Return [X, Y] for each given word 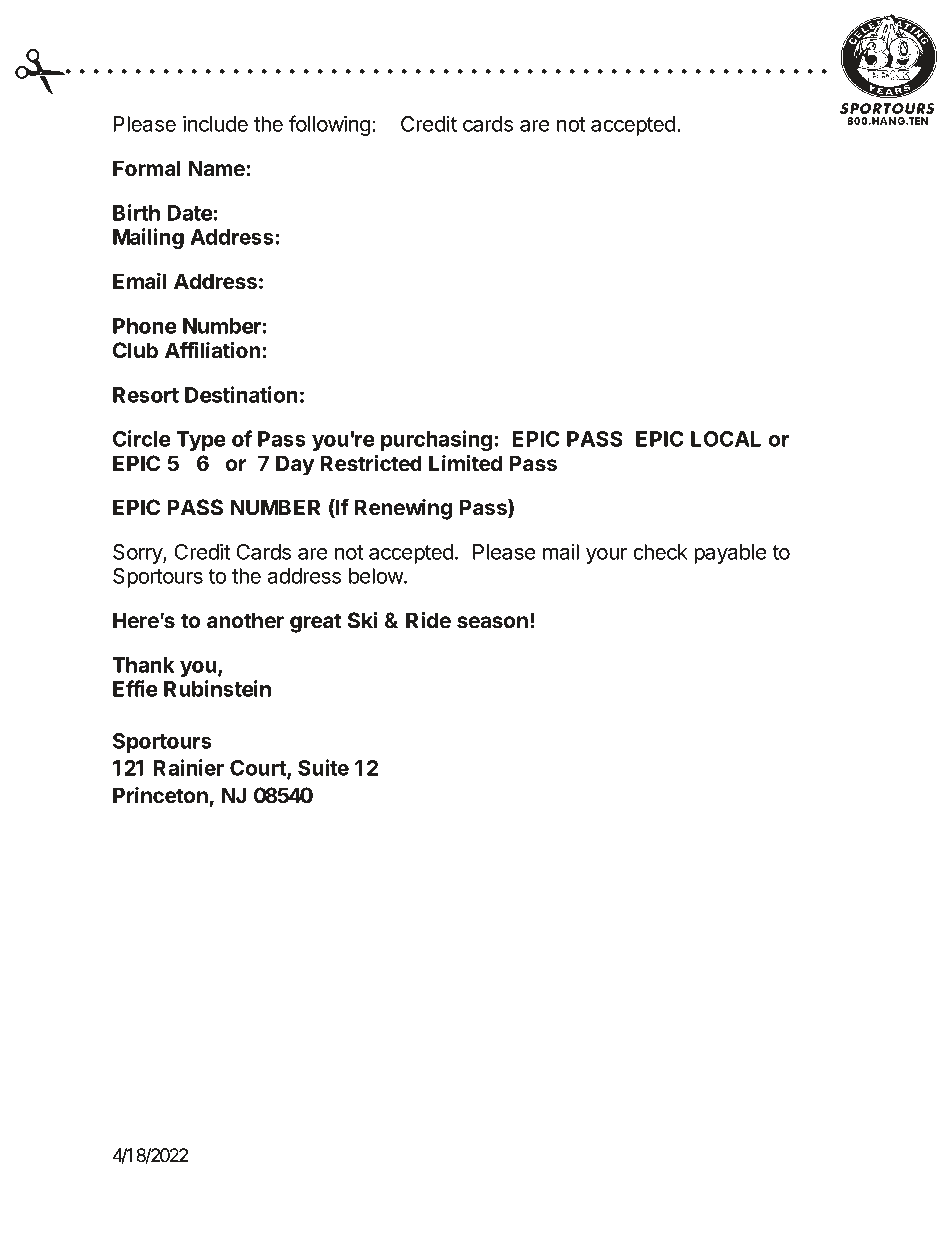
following [330, 125]
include [215, 123]
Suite [323, 767]
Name [218, 168]
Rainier [189, 767]
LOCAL [726, 439]
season [492, 622]
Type [201, 441]
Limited [465, 463]
